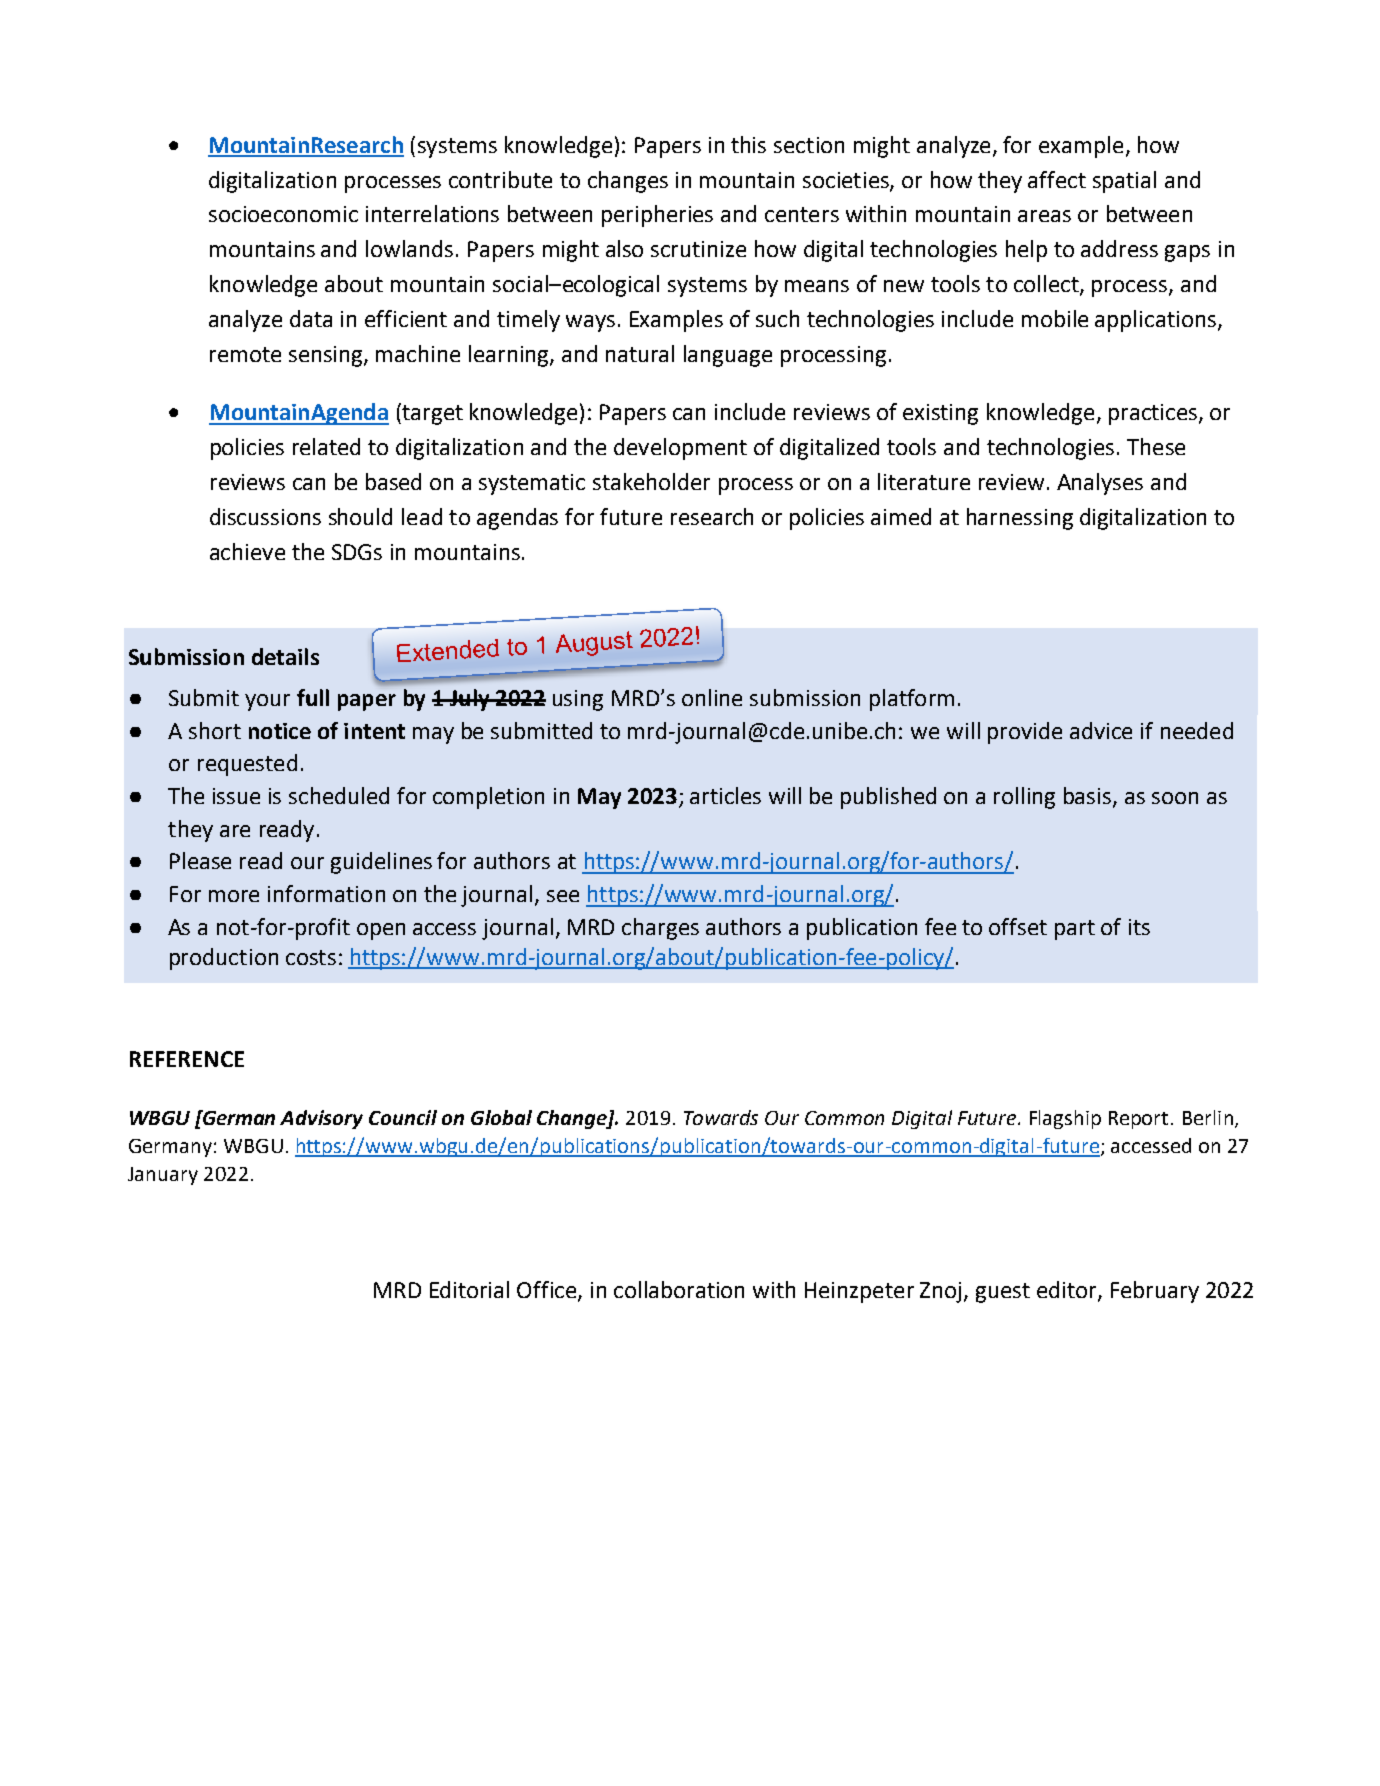 This page has height=1786, width=1380. Describe the element at coordinates (1057, 179) in the page. I see `affect` at that location.
